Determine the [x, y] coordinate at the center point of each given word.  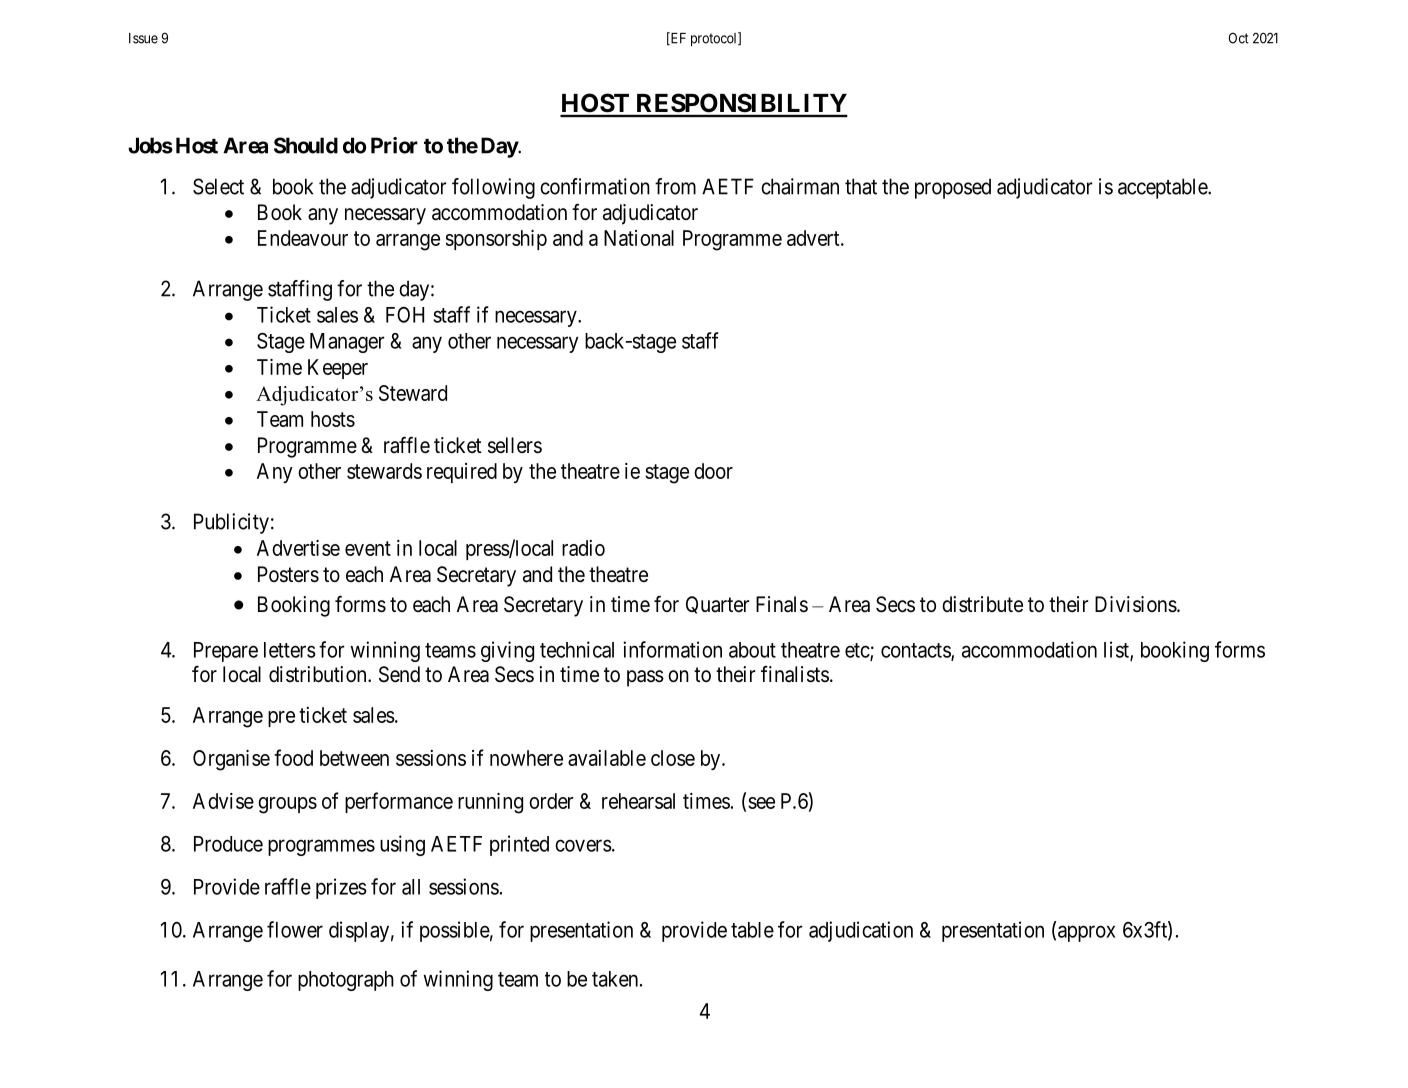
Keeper [338, 369]
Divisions [1136, 604]
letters [290, 650]
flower [295, 929]
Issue [143, 38]
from [675, 186]
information [672, 649]
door [713, 471]
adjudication [861, 931]
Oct [1239, 38]
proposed [953, 188]
